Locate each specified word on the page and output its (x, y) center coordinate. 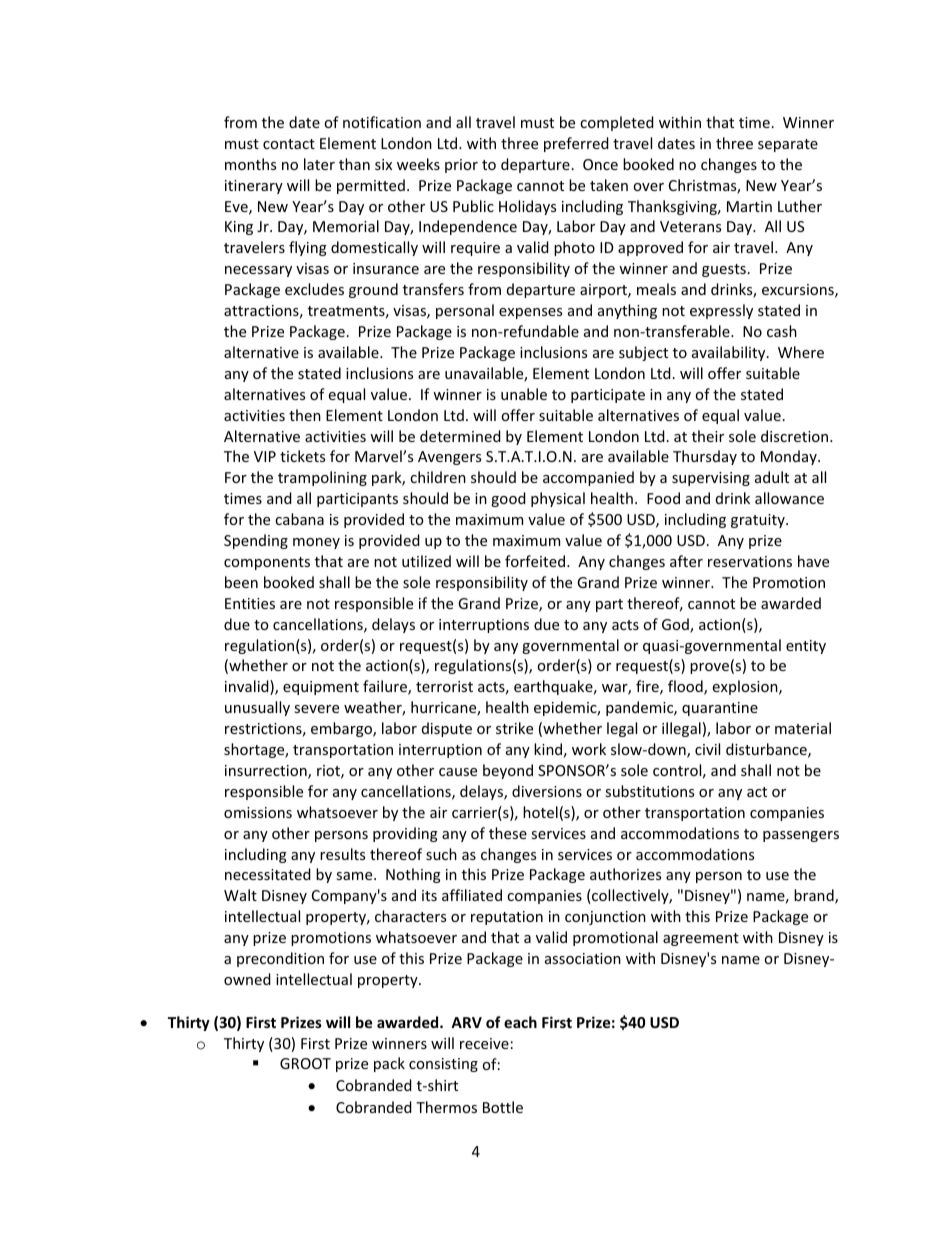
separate (788, 145)
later (319, 164)
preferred (576, 144)
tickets (302, 456)
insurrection (267, 772)
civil (707, 749)
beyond (508, 771)
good (508, 499)
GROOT (305, 1063)
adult (772, 477)
